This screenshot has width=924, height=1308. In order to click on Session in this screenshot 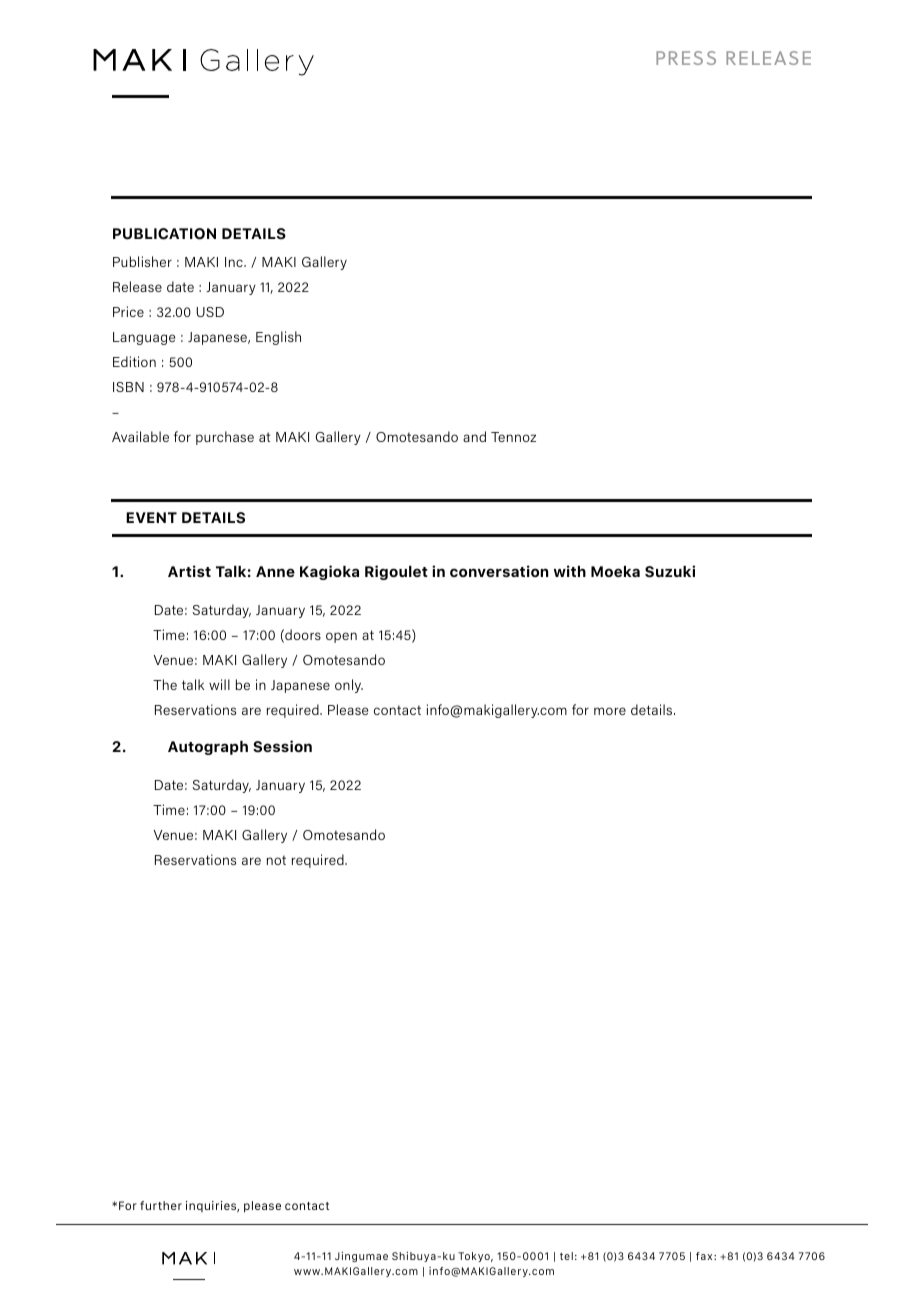, I will do `click(282, 746)`.
